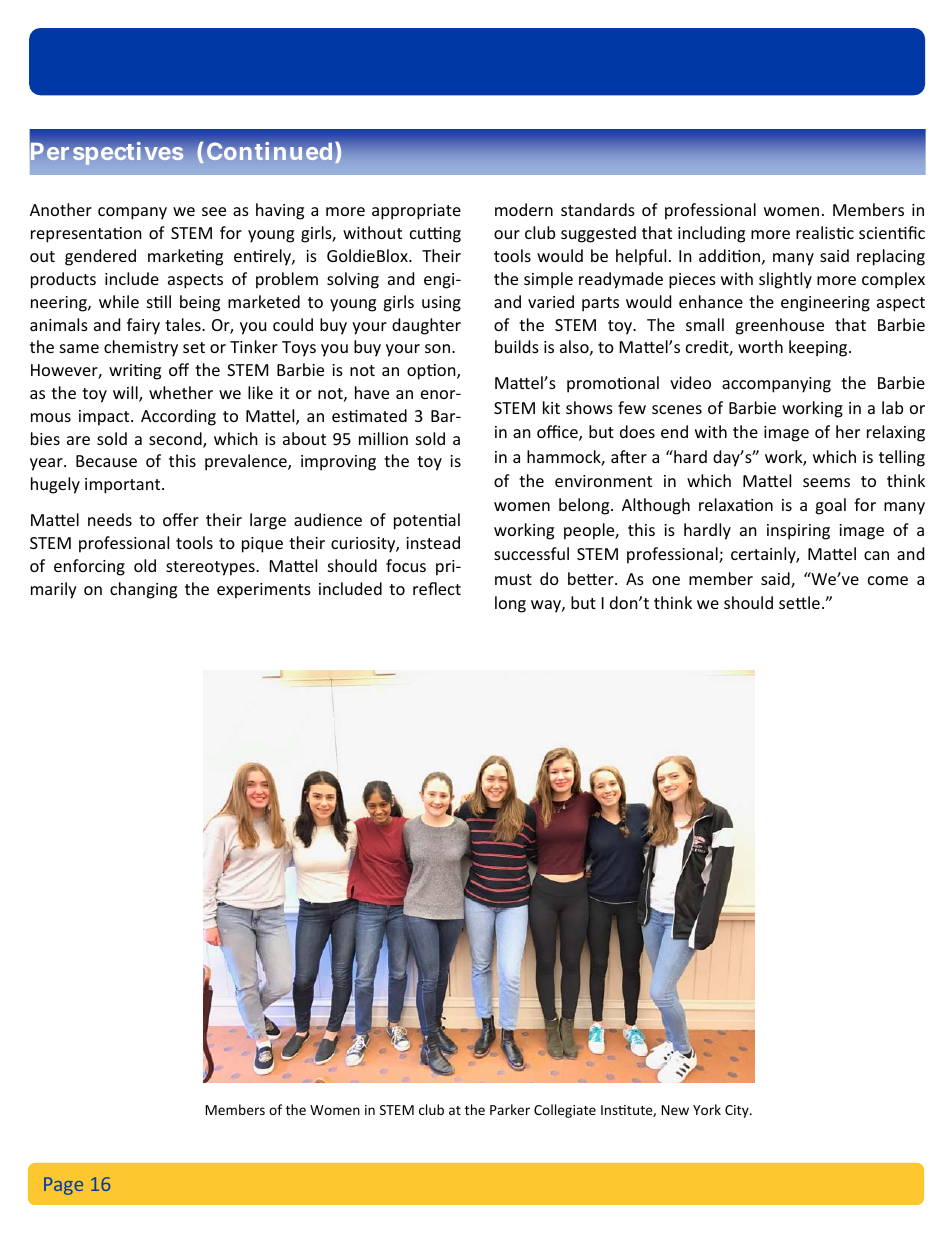  What do you see at coordinates (711, 234) in the document?
I see `including` at bounding box center [711, 234].
